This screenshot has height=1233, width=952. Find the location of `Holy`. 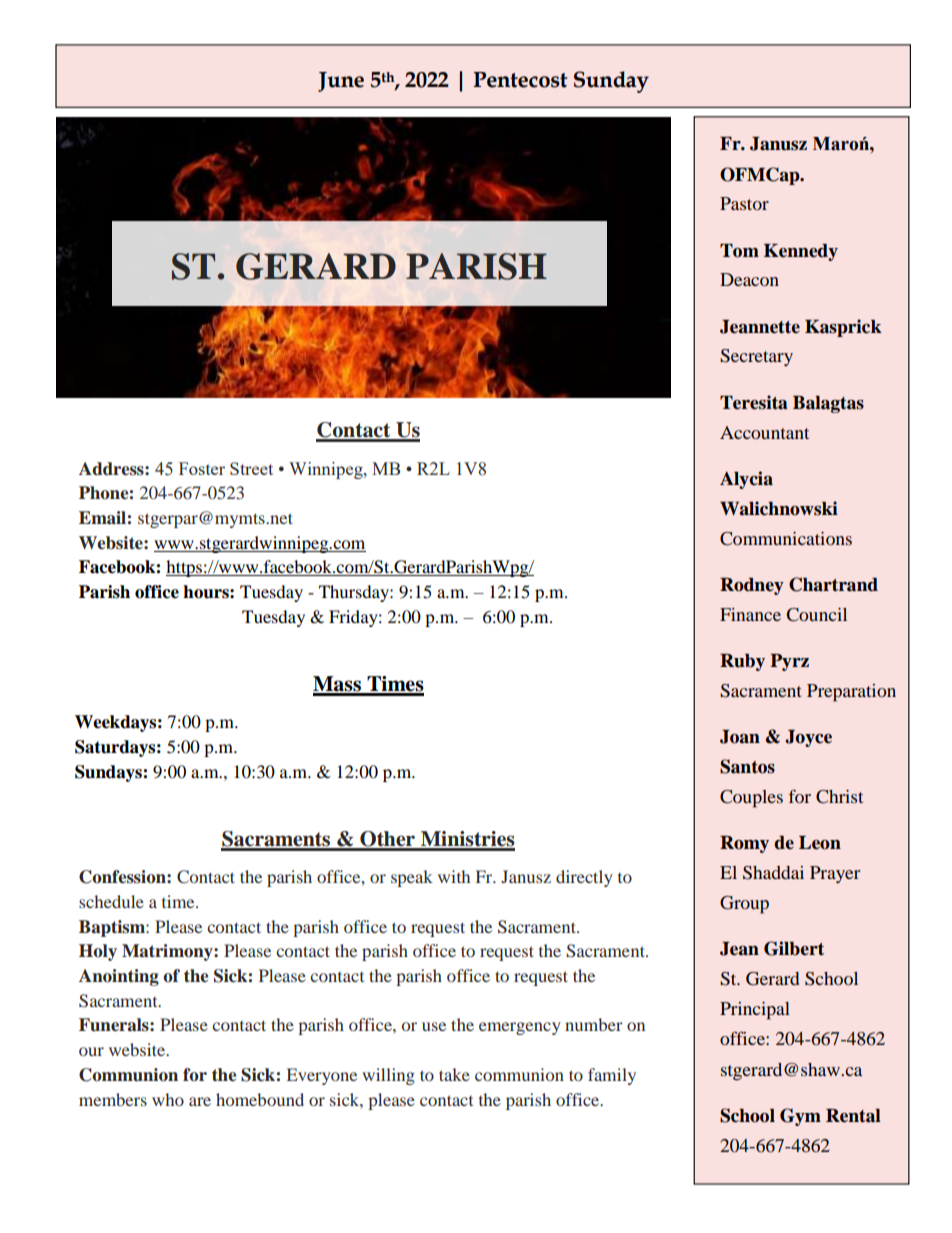

Holy is located at coordinates (98, 952).
